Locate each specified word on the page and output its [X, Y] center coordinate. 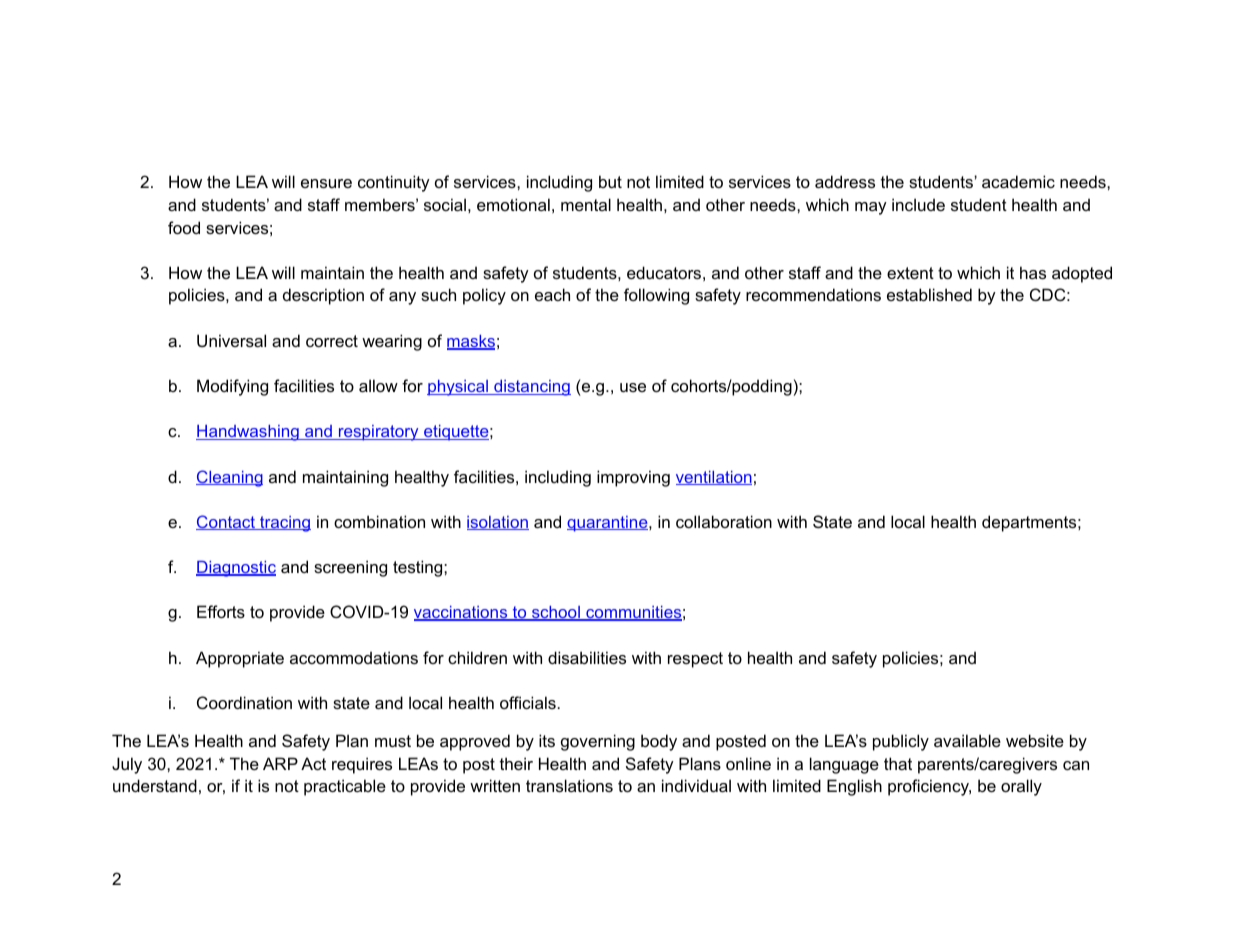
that [898, 763]
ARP [280, 763]
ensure [326, 183]
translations [569, 785]
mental [586, 204]
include [918, 204]
